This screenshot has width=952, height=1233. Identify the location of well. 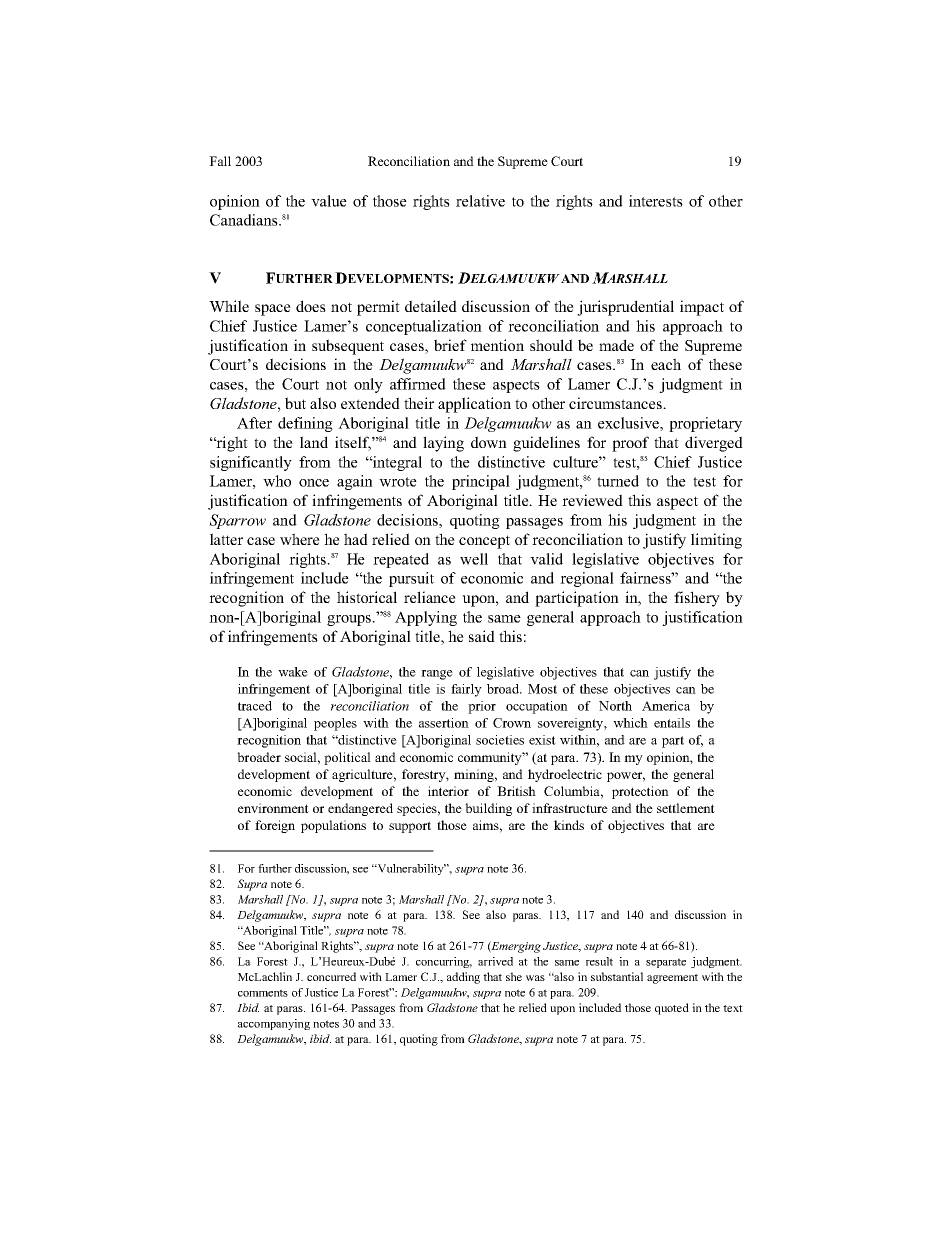
(474, 559).
